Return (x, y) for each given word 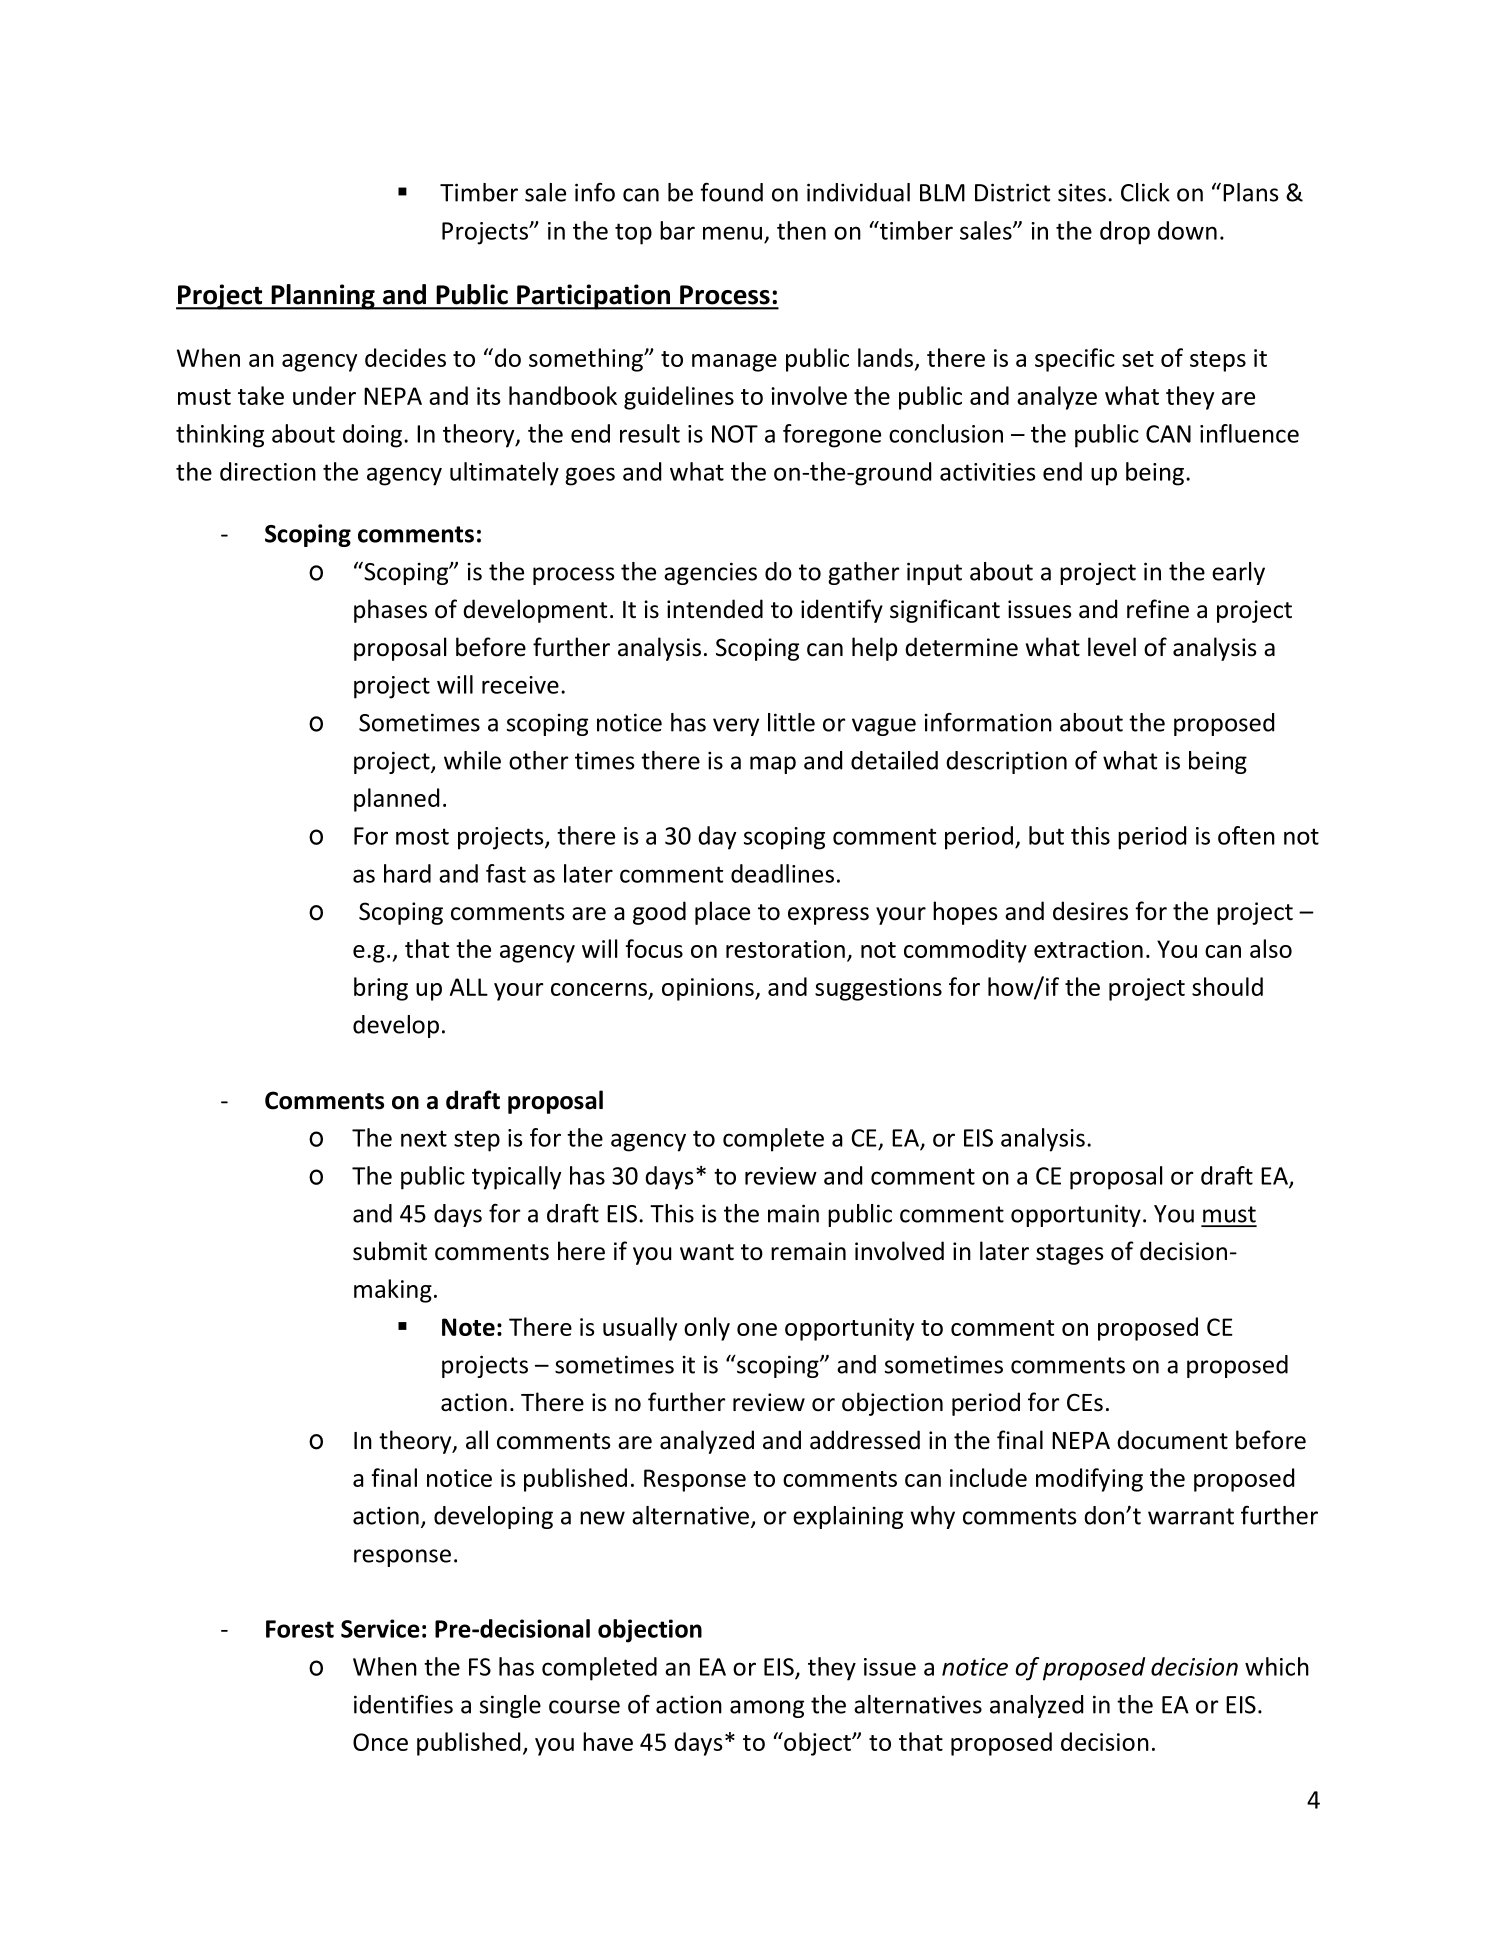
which (1277, 1666)
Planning (323, 297)
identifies (403, 1704)
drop (1125, 233)
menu (732, 233)
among (767, 1709)
